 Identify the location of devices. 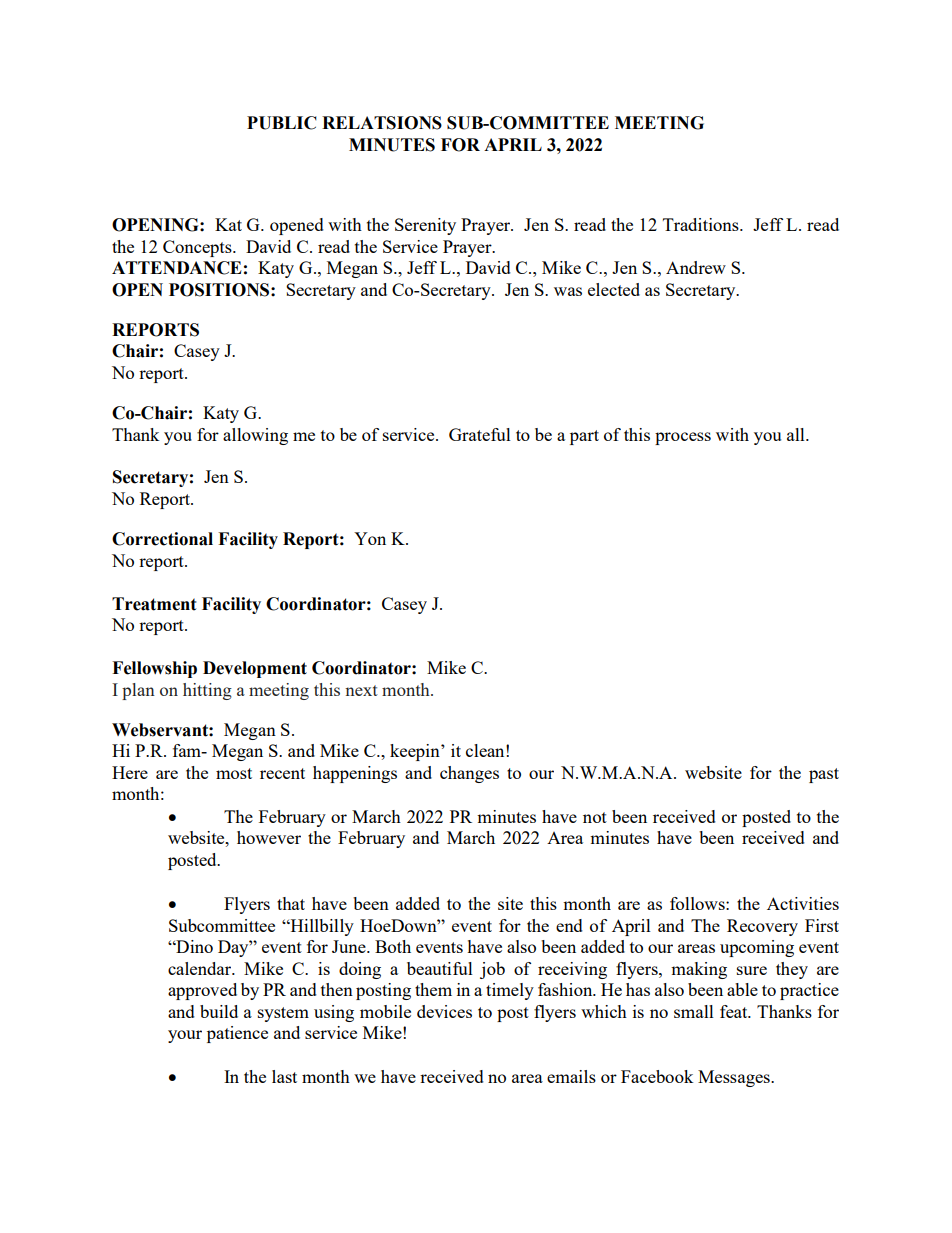
(444, 1011).
